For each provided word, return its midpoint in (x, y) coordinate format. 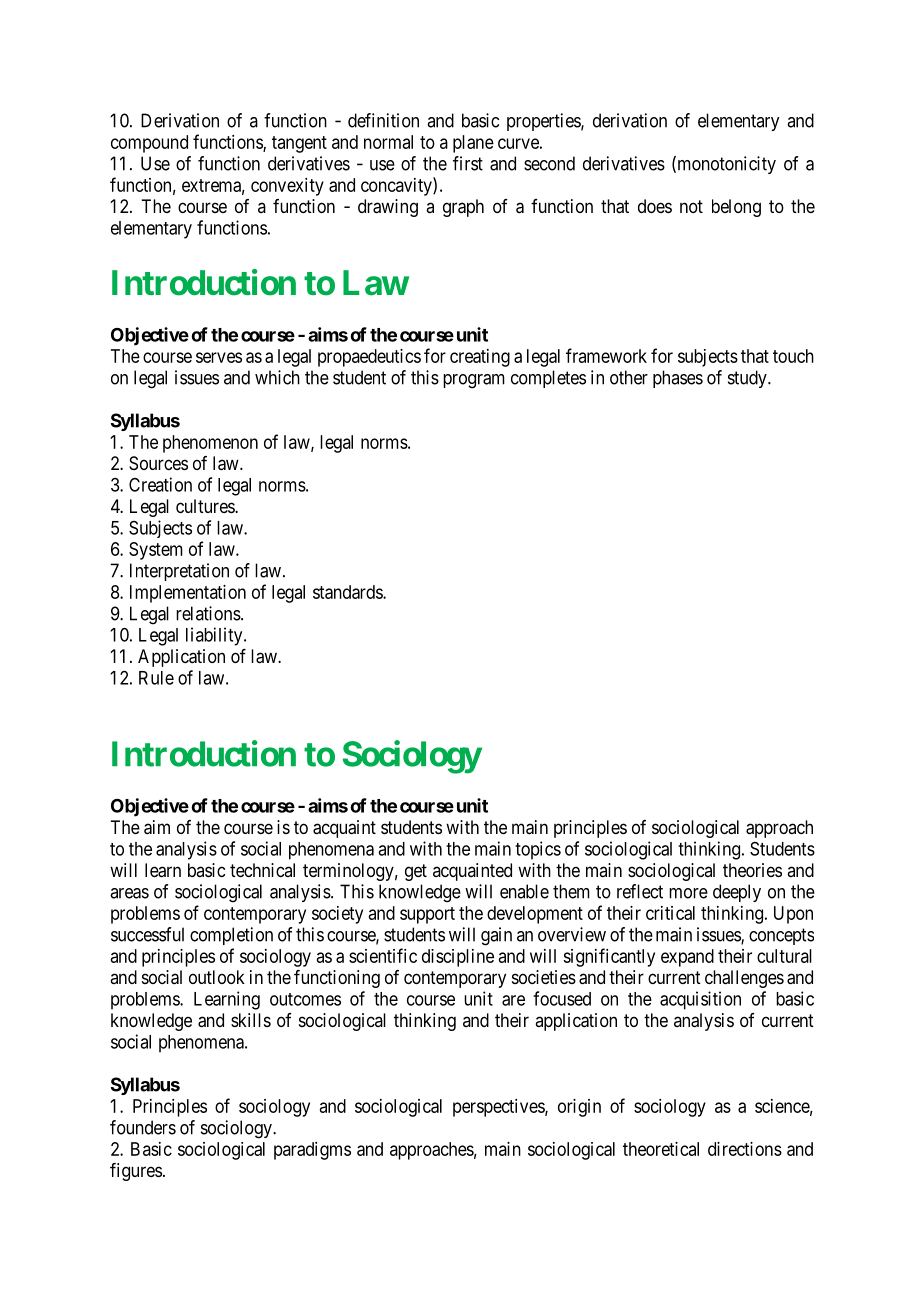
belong (736, 208)
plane (473, 144)
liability (215, 636)
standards (348, 592)
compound (149, 144)
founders (143, 1127)
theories (752, 870)
